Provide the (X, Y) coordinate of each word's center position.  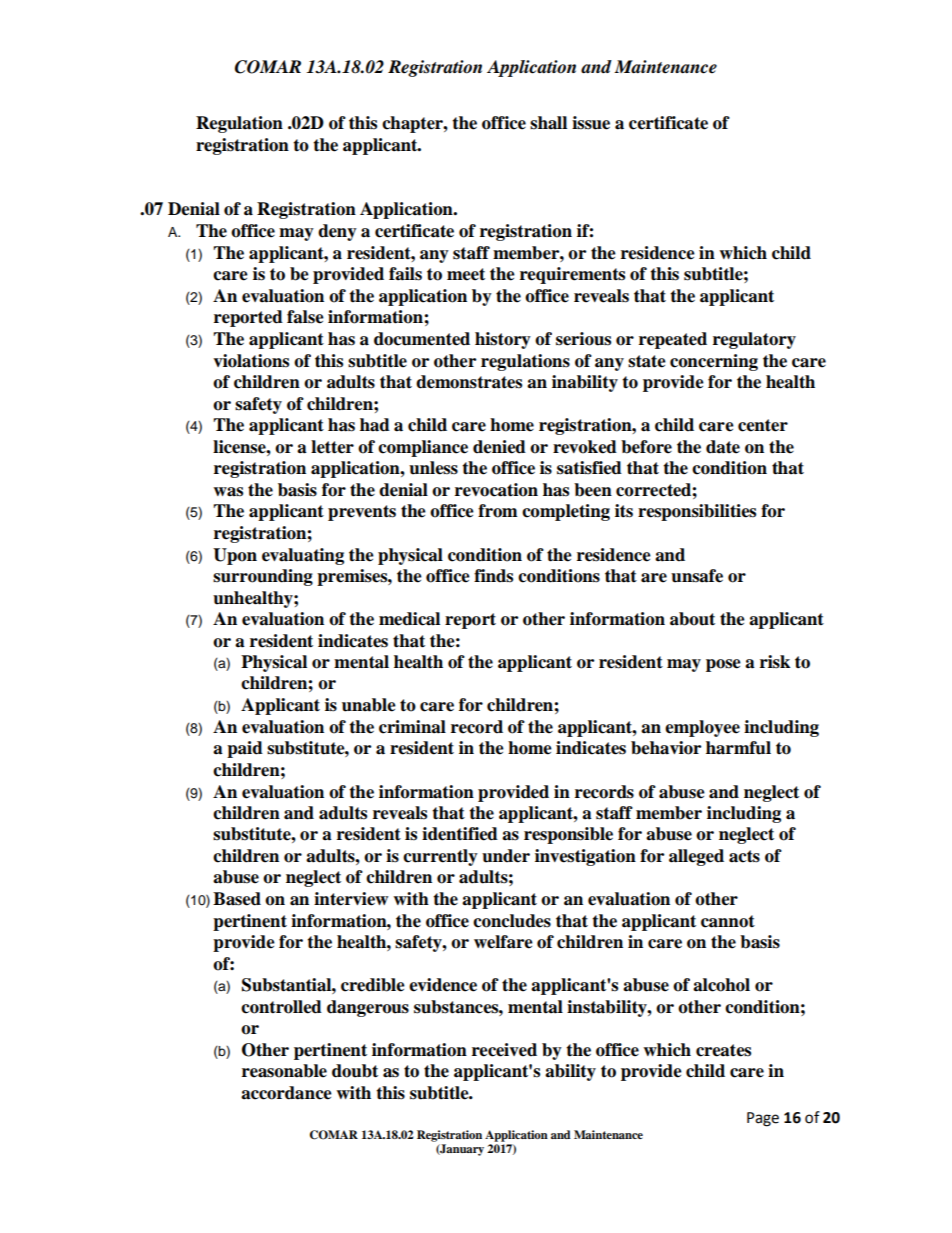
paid (245, 749)
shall (548, 123)
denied (499, 447)
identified (460, 834)
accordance (286, 1093)
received (504, 1050)
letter (332, 447)
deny (337, 232)
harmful (738, 748)
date (723, 447)
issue (591, 123)
